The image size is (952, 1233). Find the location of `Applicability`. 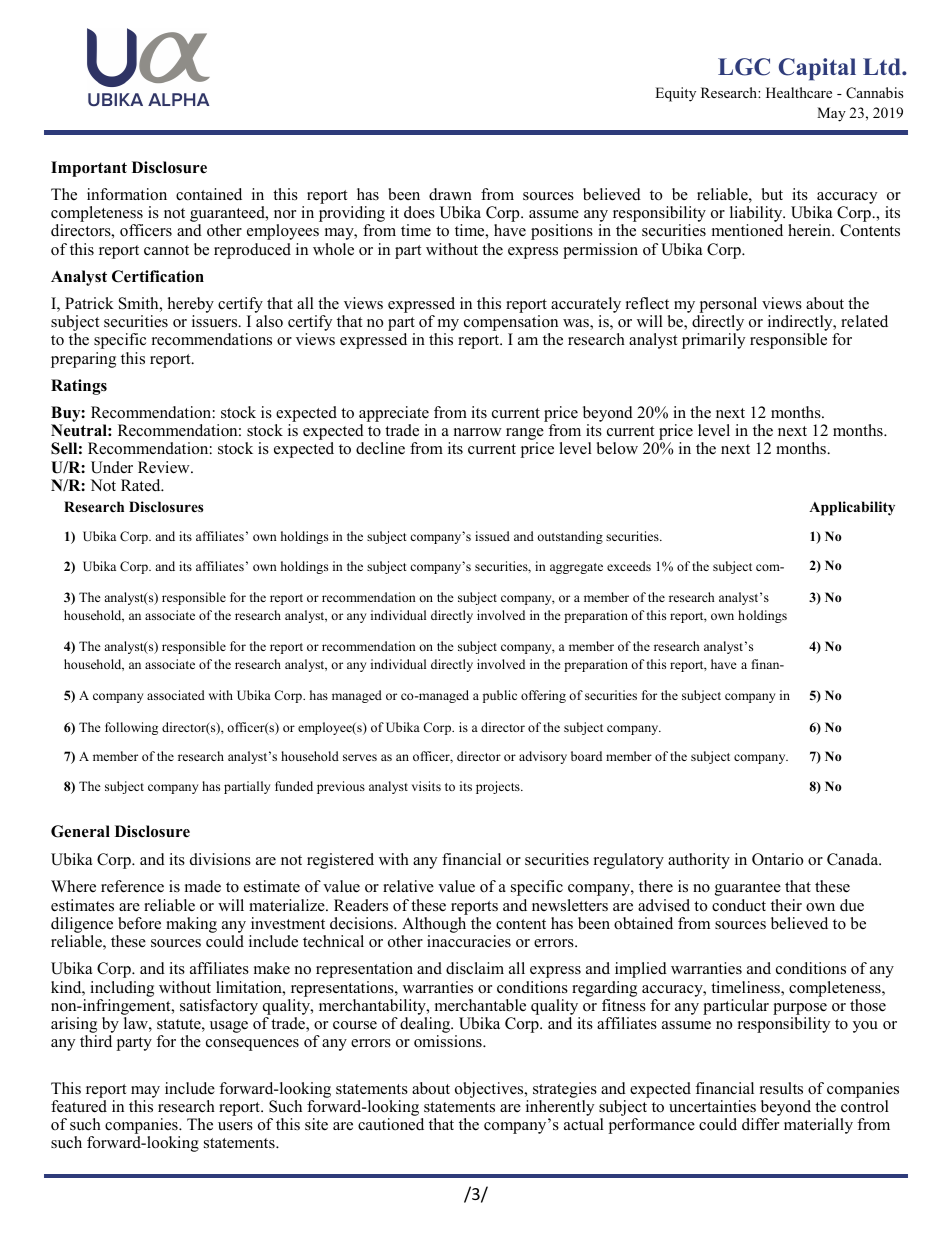

Applicability is located at coordinates (852, 508).
